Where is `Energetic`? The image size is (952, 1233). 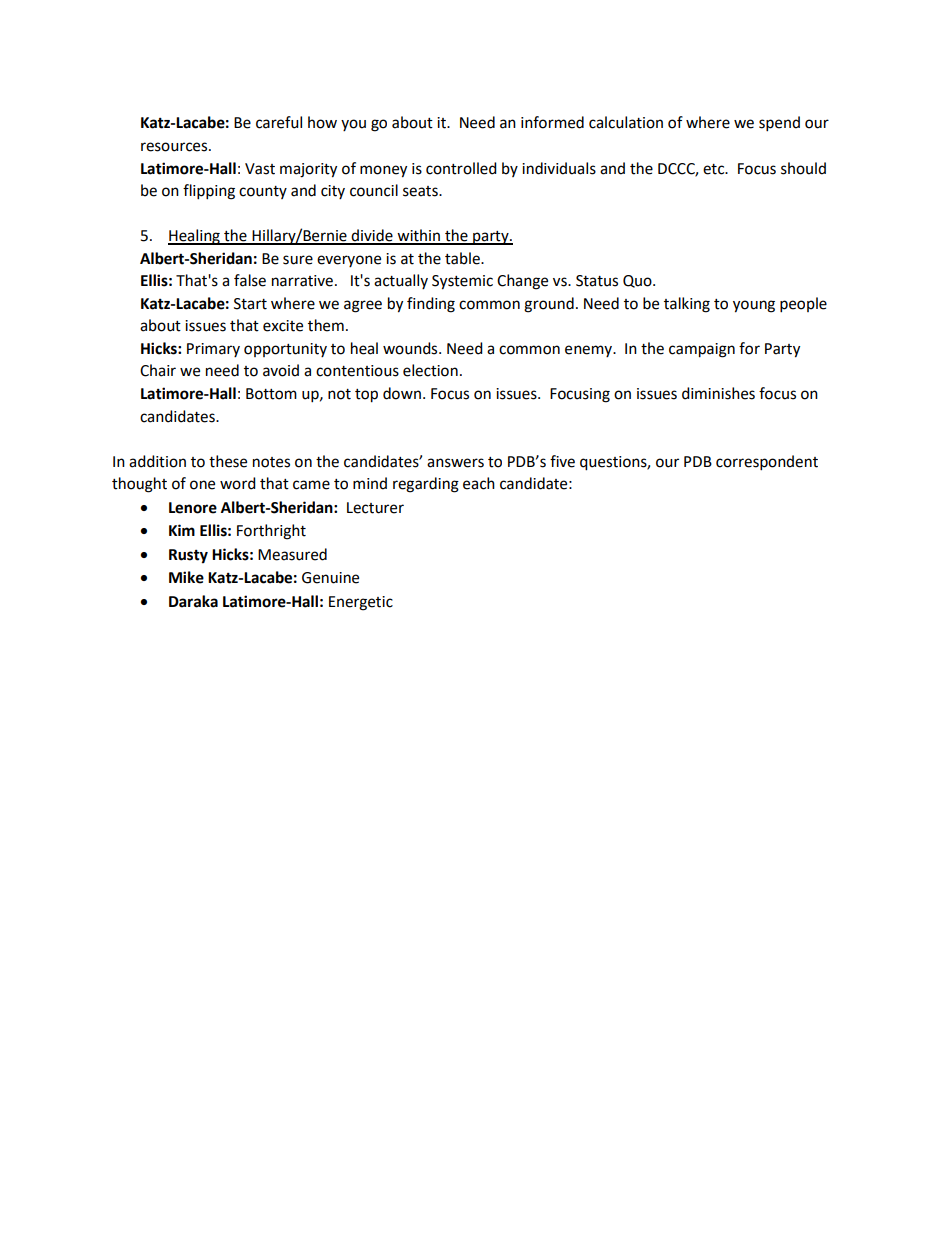 Energetic is located at coordinates (361, 603).
